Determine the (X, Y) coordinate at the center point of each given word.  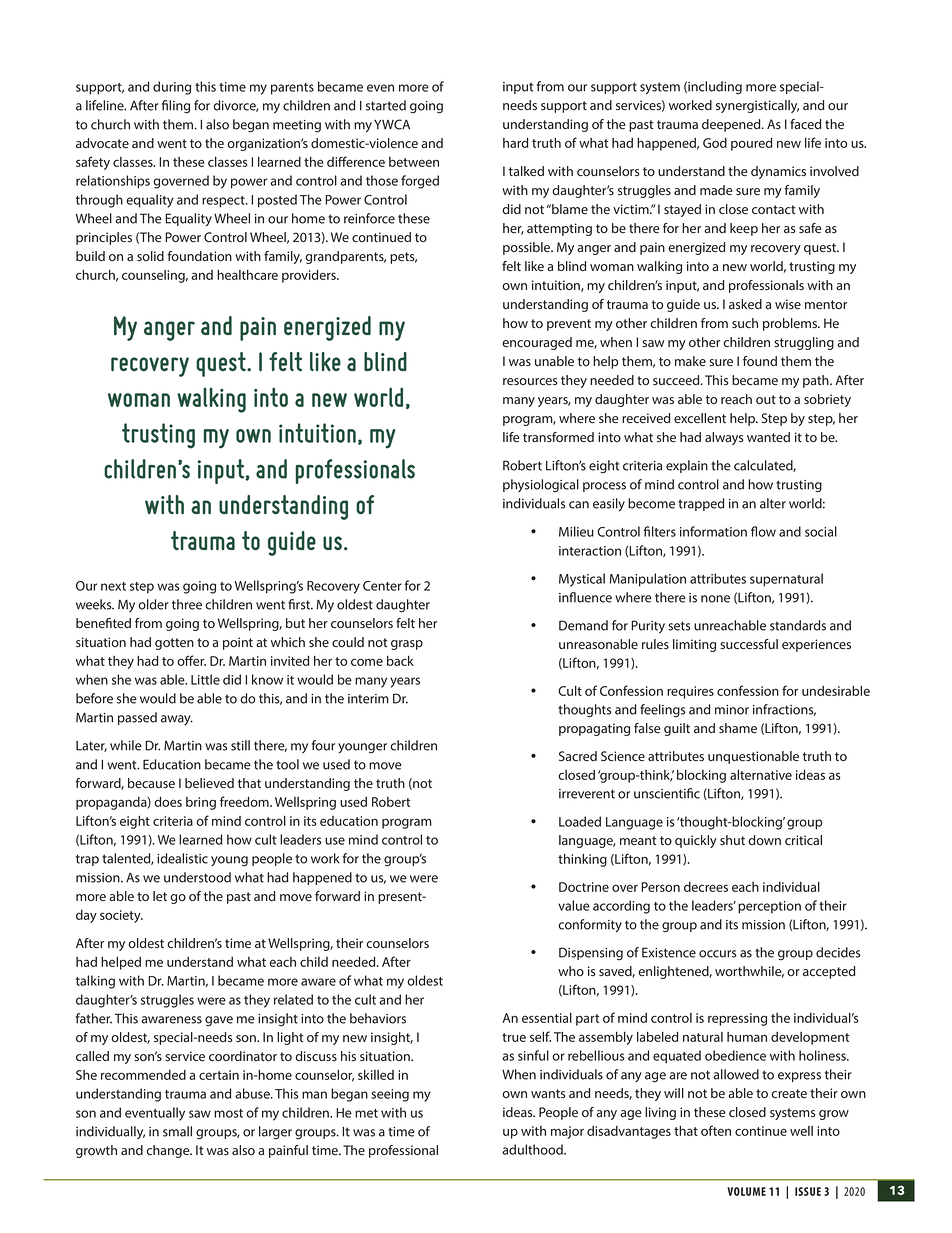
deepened (732, 125)
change (169, 1151)
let (160, 896)
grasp (407, 645)
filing (176, 107)
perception (769, 907)
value (574, 905)
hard (515, 143)
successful (749, 644)
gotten (174, 644)
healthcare (247, 275)
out (766, 400)
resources (530, 381)
